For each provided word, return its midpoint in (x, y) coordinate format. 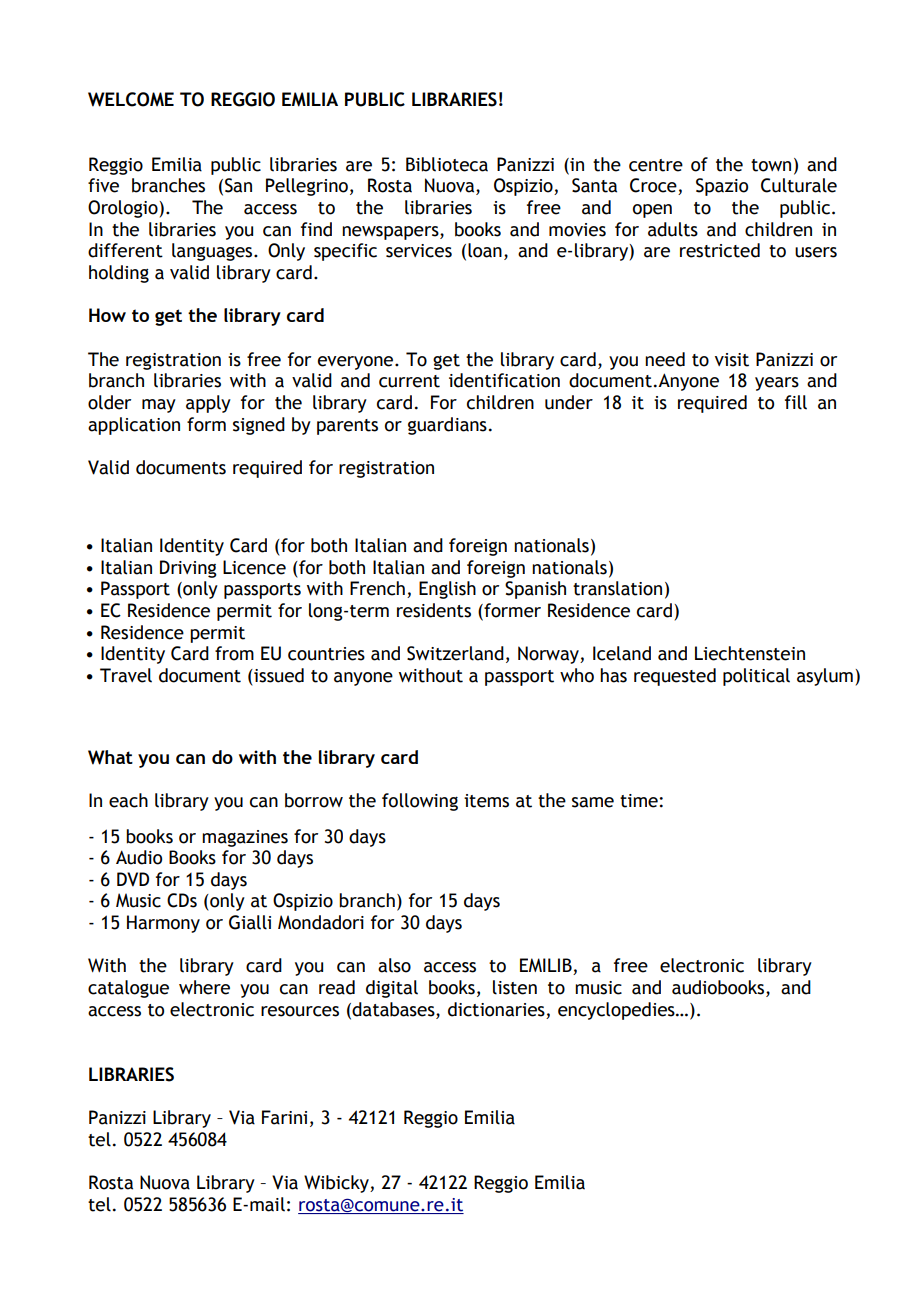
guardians (447, 426)
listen (515, 987)
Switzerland (455, 653)
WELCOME (131, 99)
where (204, 987)
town (771, 165)
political (756, 677)
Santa (594, 185)
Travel (126, 675)
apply (208, 404)
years (777, 384)
